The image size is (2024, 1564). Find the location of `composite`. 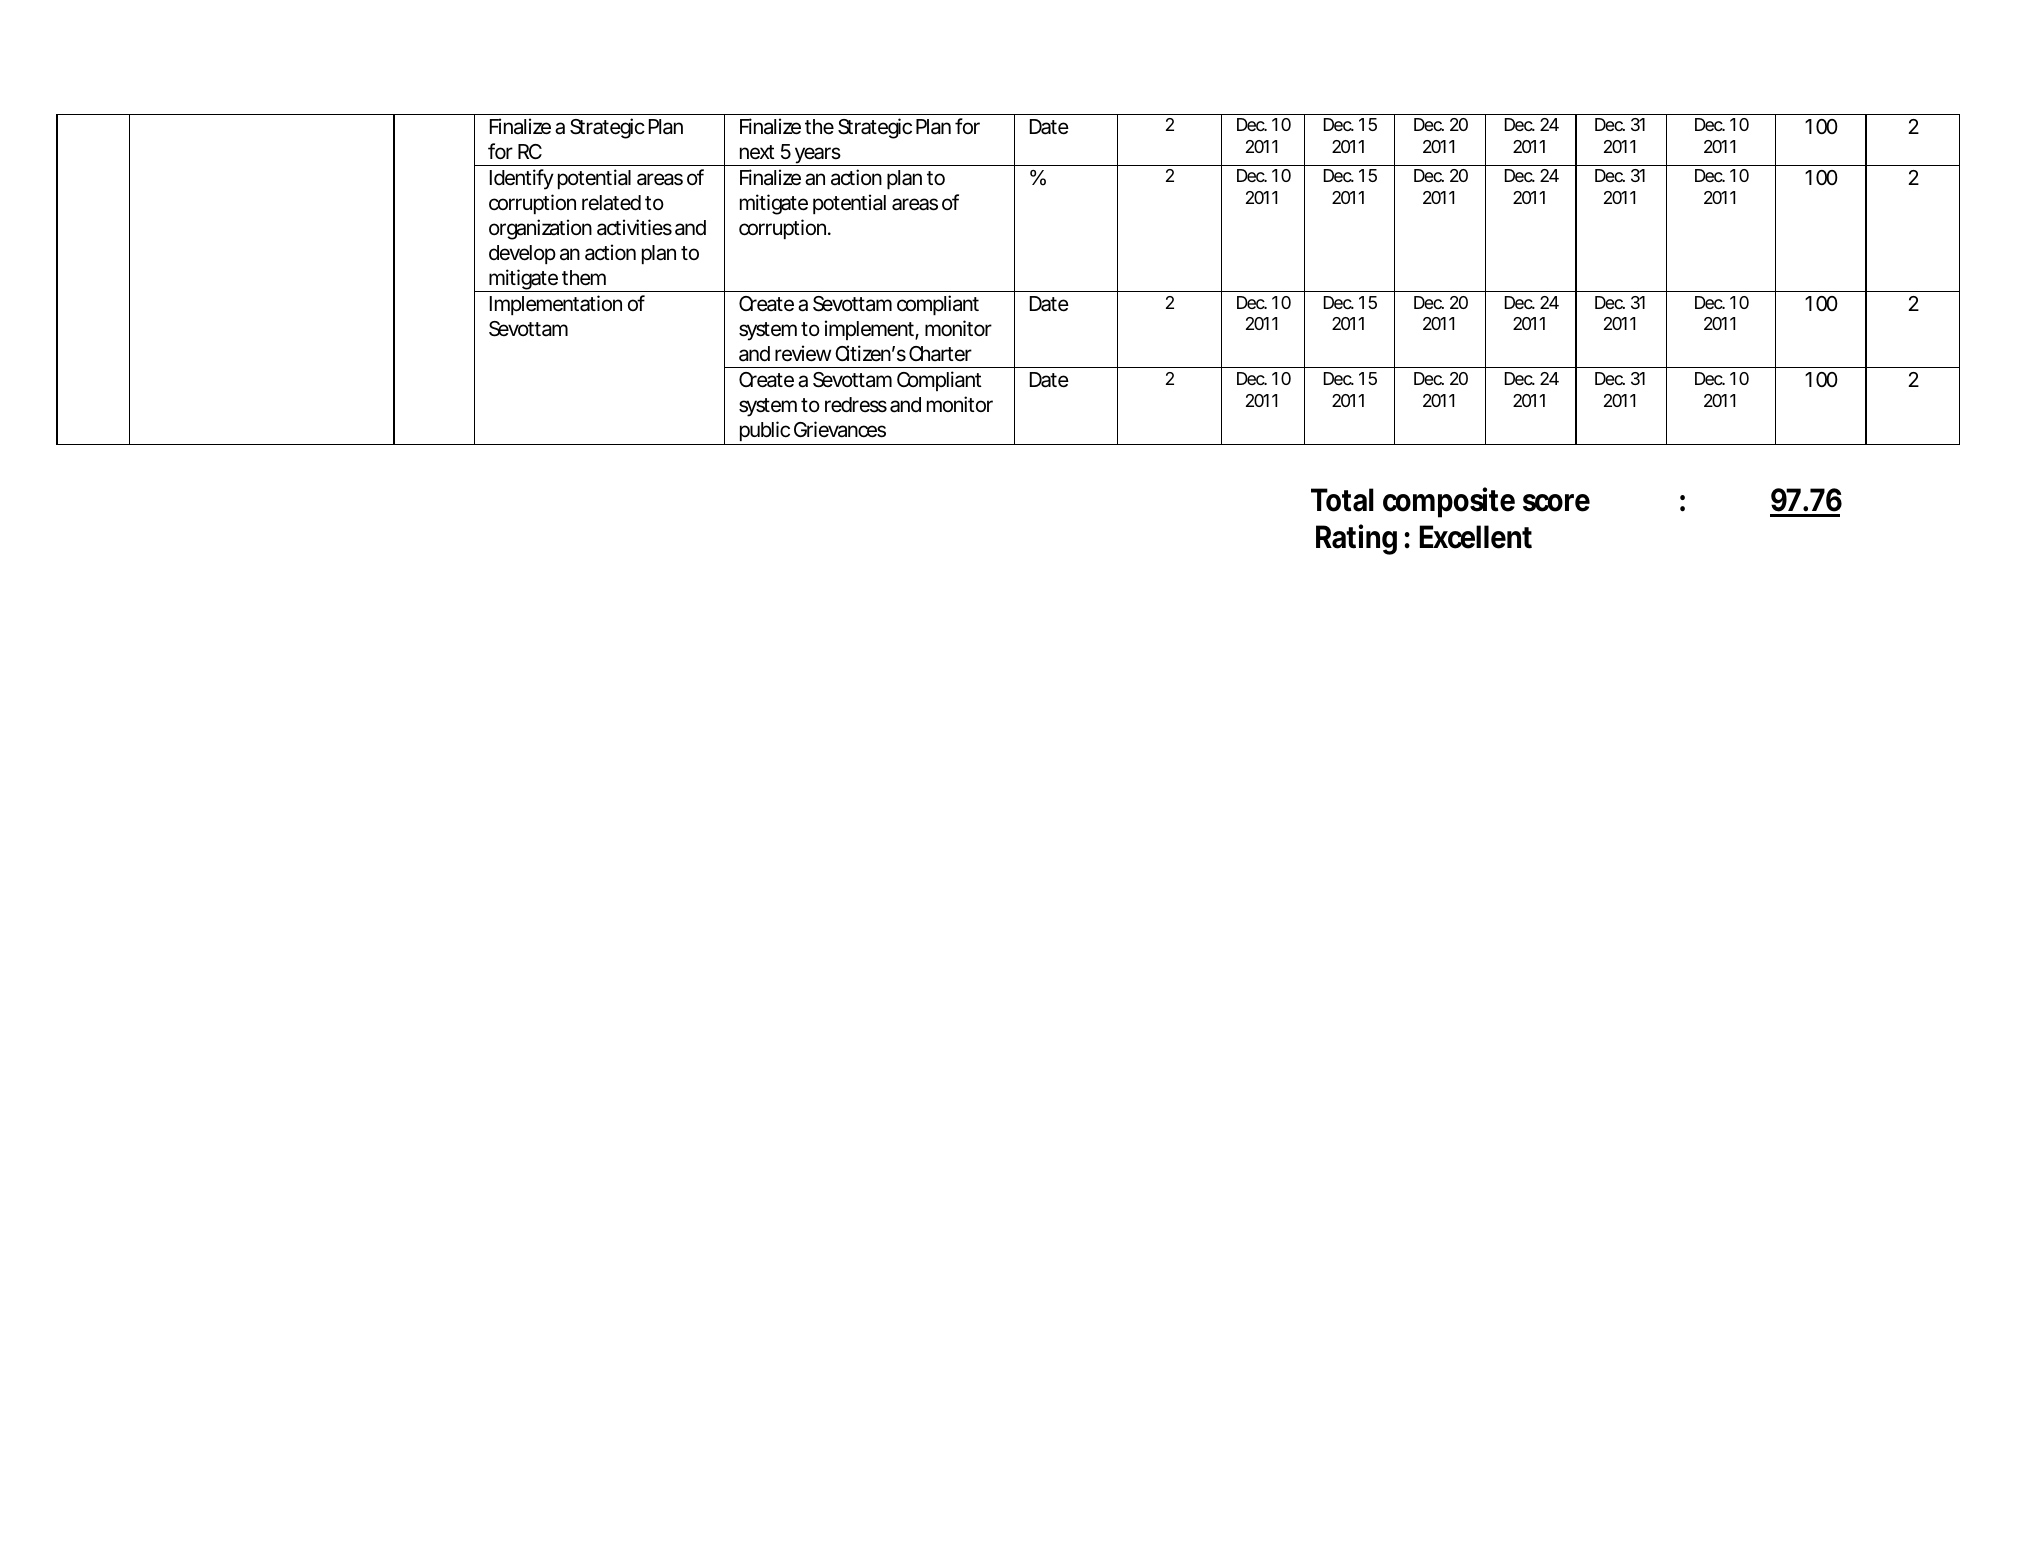

composite is located at coordinates (1449, 502).
